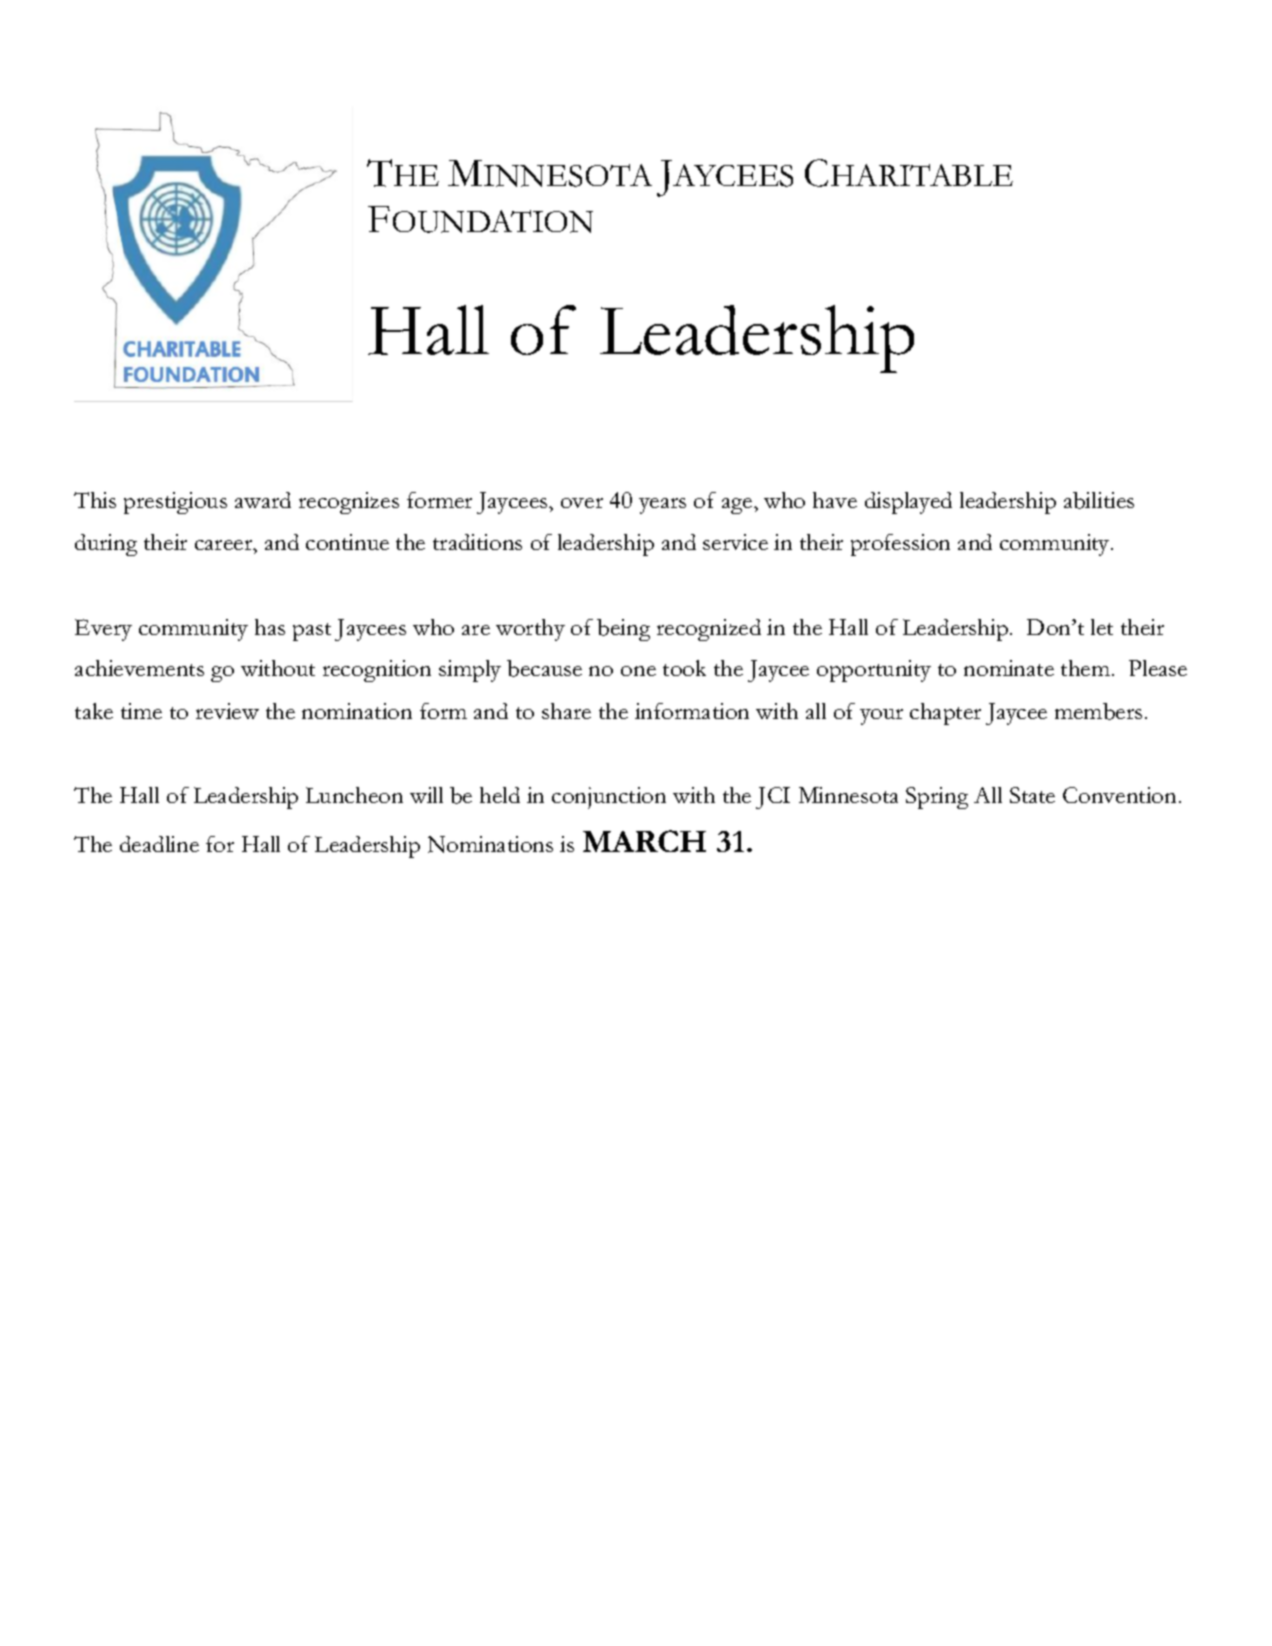 The width and height of the page is (1272, 1646). Describe the element at coordinates (1009, 668) in the page. I see `nominate` at that location.
